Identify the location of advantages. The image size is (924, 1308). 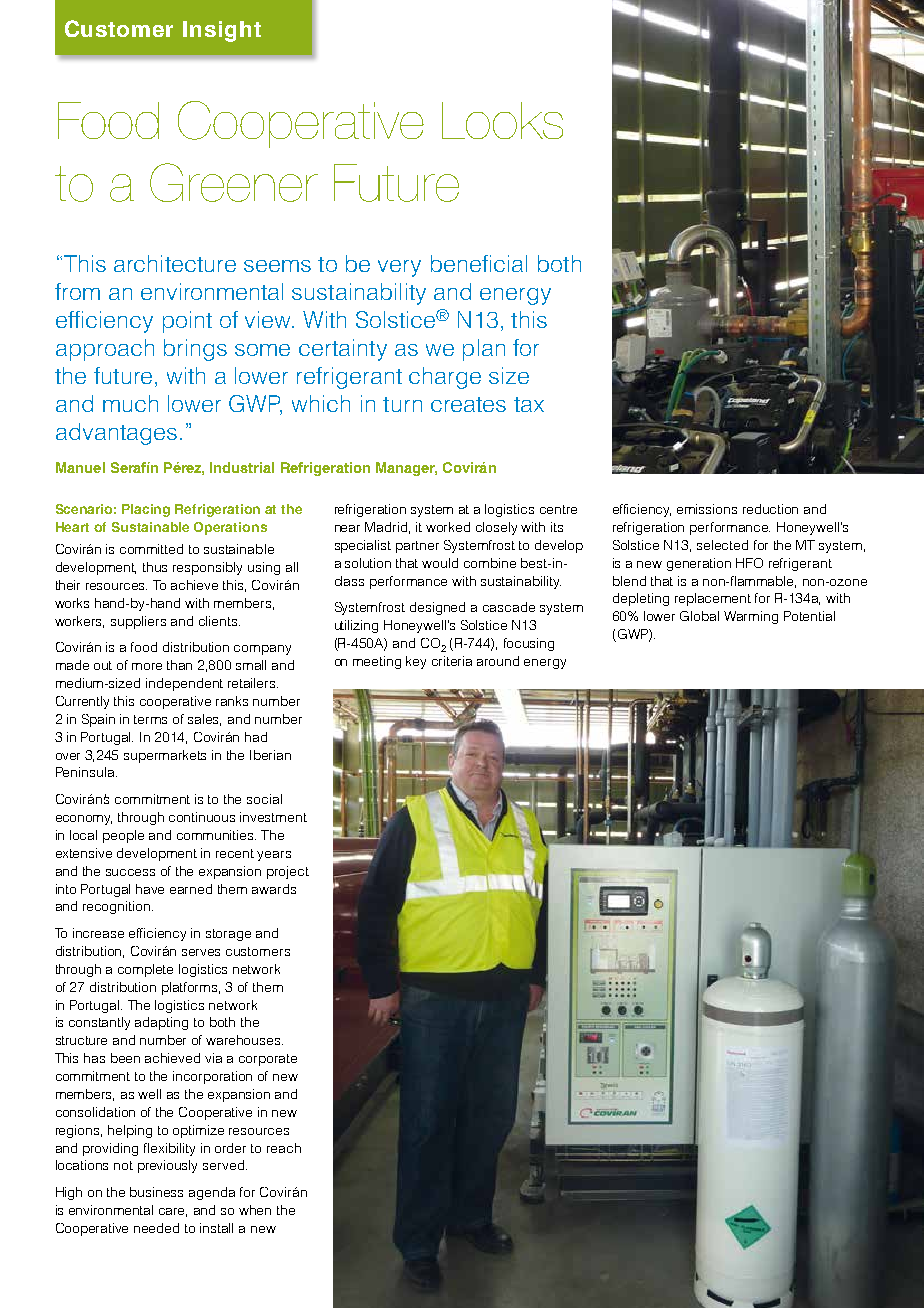
(116, 434).
